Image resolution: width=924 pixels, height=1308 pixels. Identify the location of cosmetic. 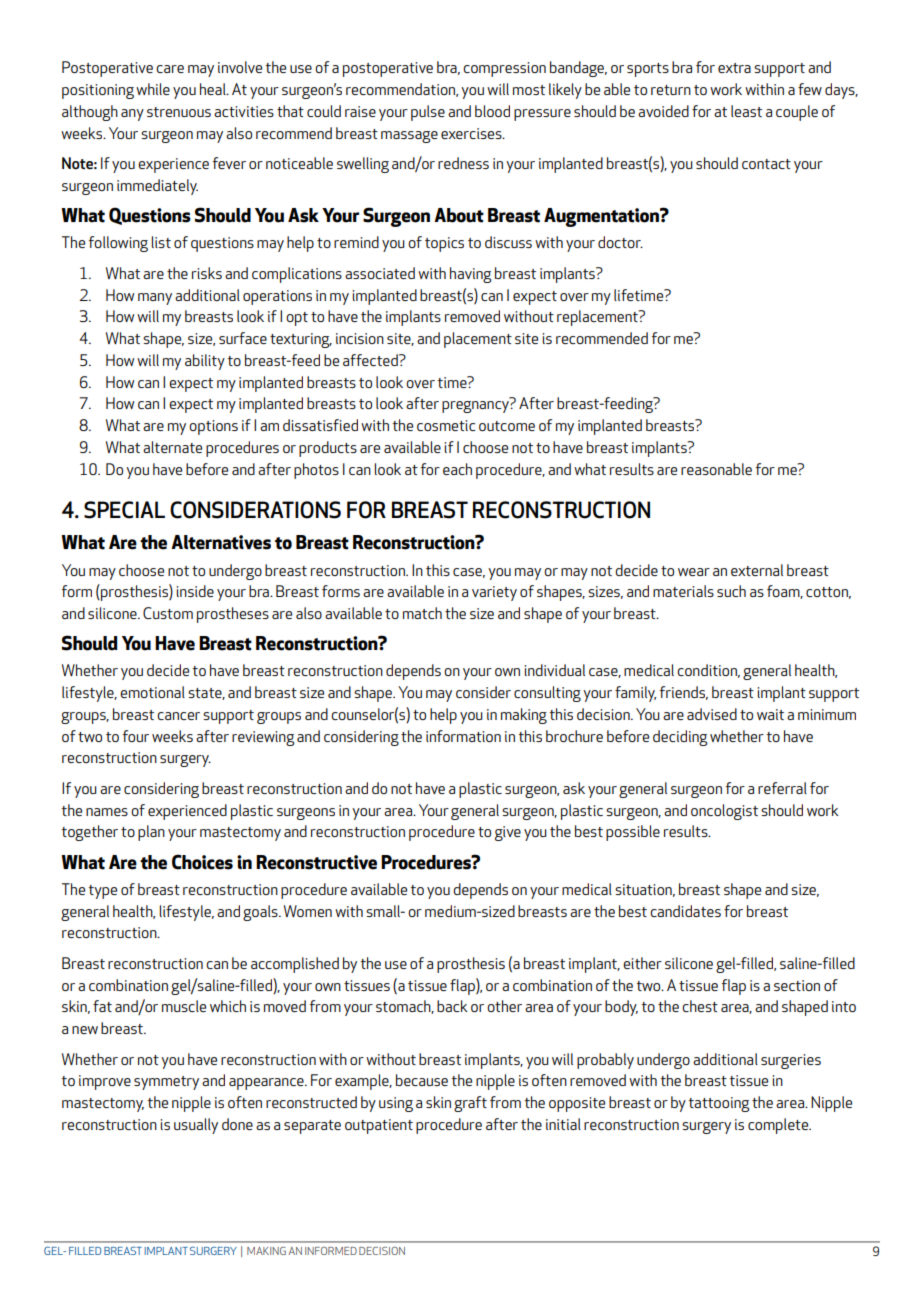
(446, 425).
